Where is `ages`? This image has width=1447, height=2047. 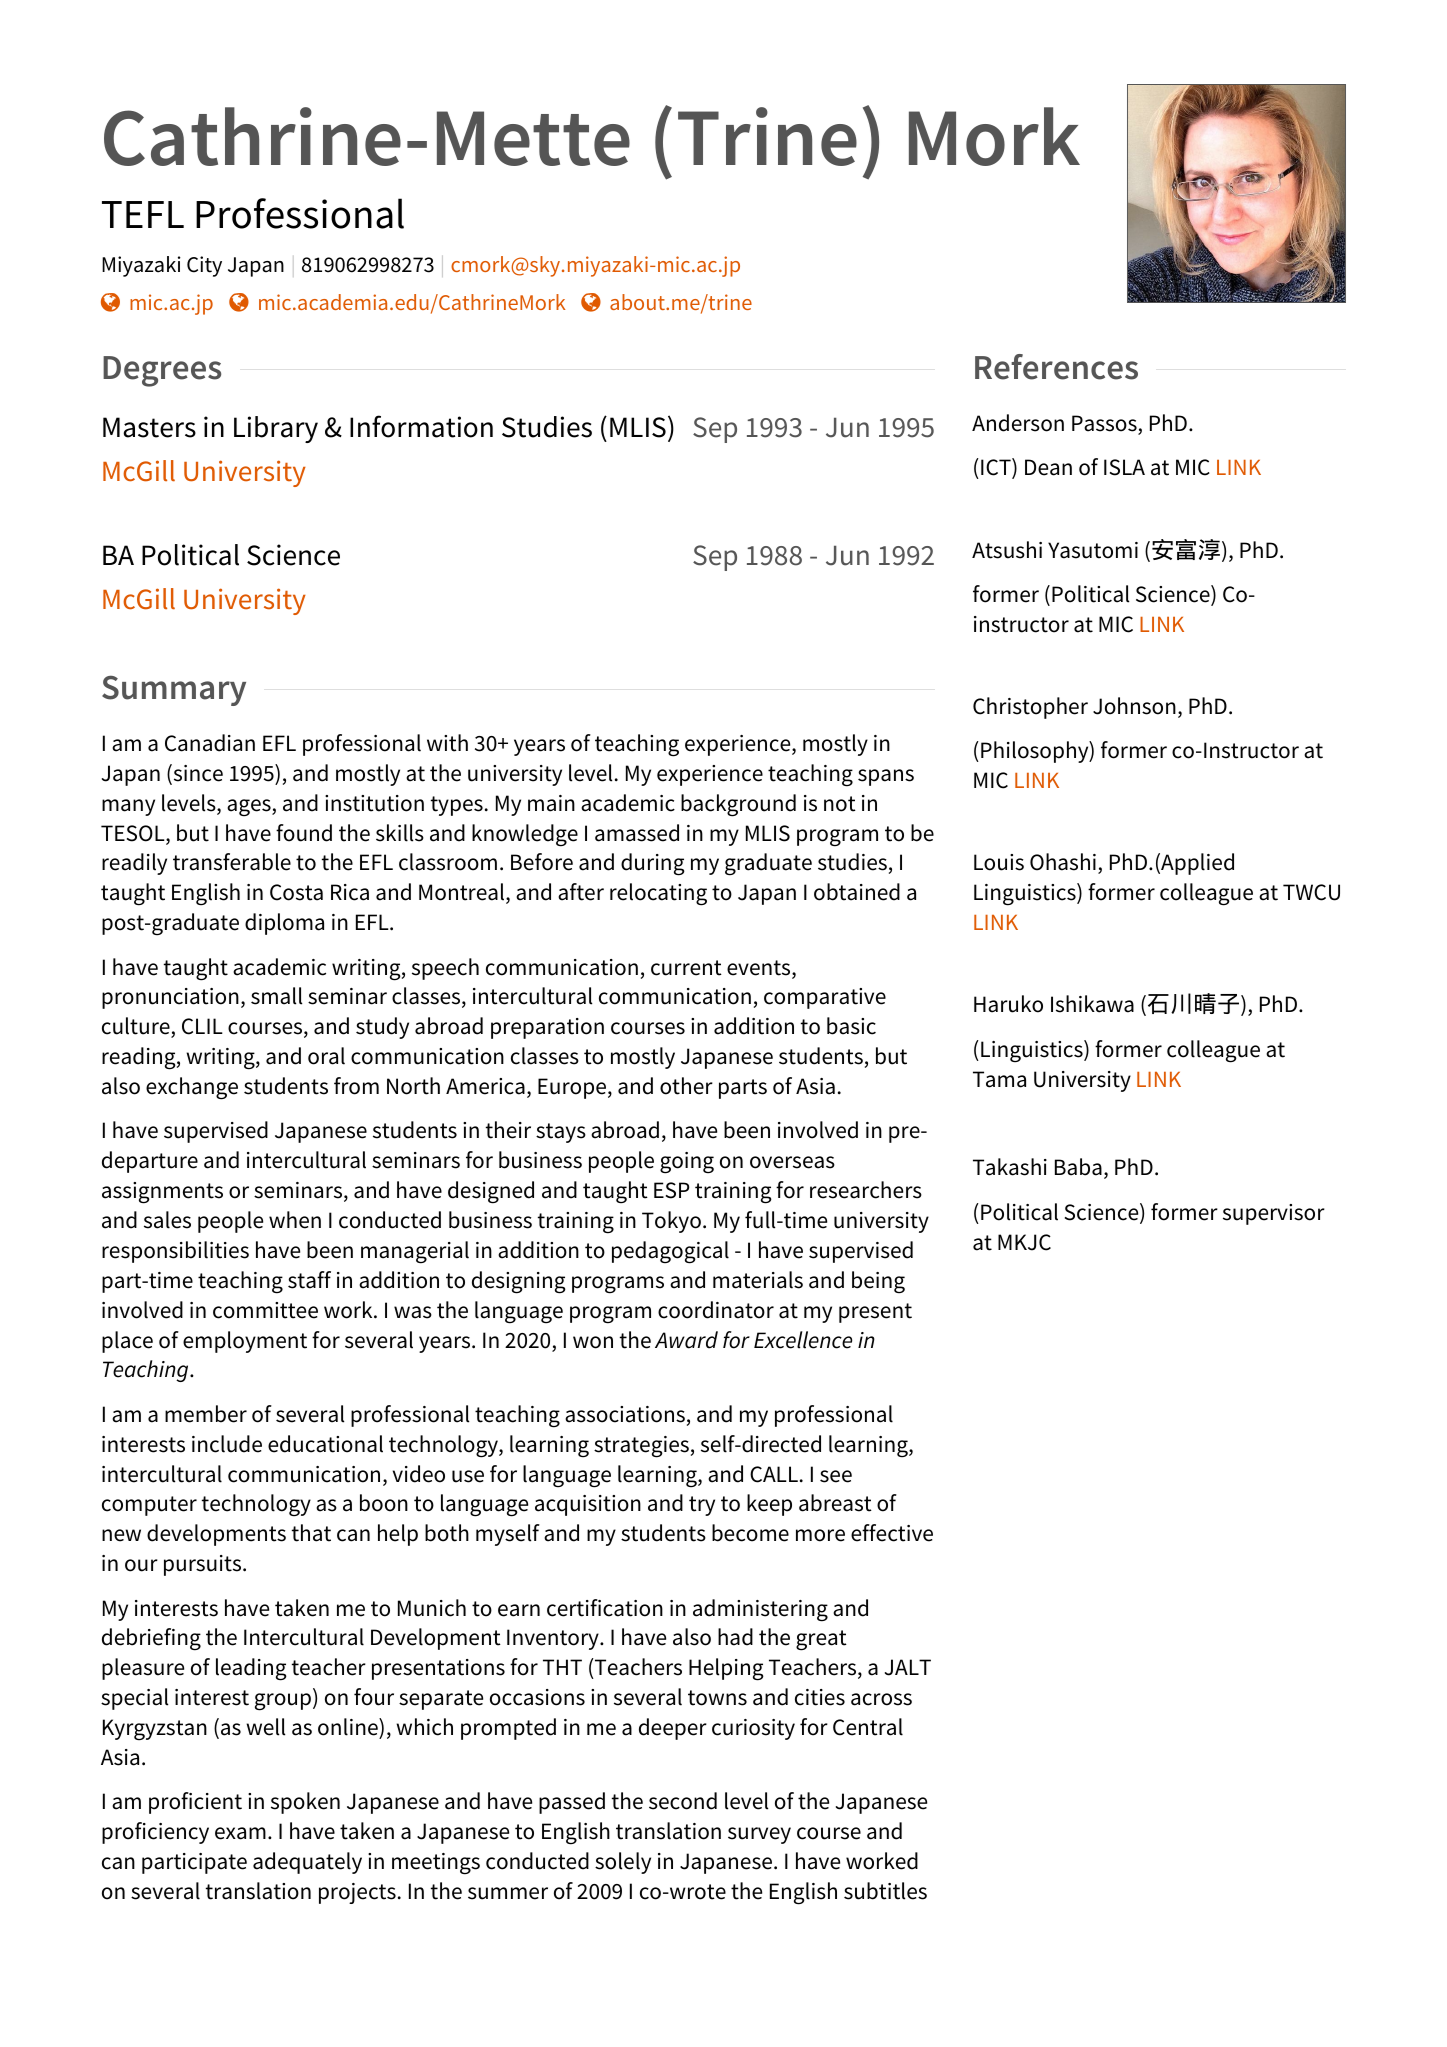
ages is located at coordinates (250, 808).
